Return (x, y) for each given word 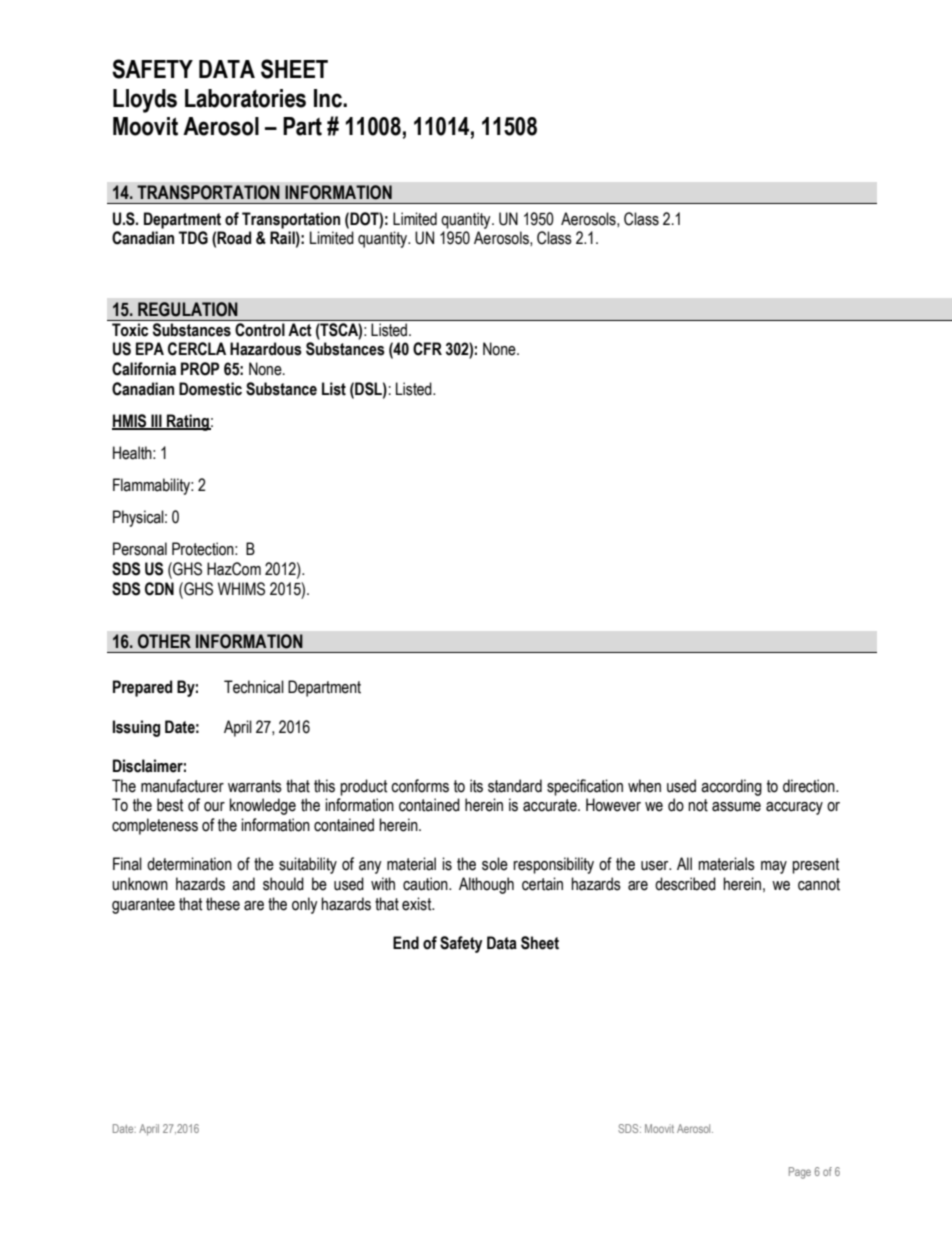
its (476, 786)
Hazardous (266, 349)
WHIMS (241, 589)
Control (260, 329)
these (223, 904)
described (685, 884)
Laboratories (245, 98)
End (406, 943)
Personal (140, 549)
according (731, 787)
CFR (427, 349)
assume (736, 807)
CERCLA (197, 349)
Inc (329, 98)
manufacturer (182, 786)
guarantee (143, 906)
